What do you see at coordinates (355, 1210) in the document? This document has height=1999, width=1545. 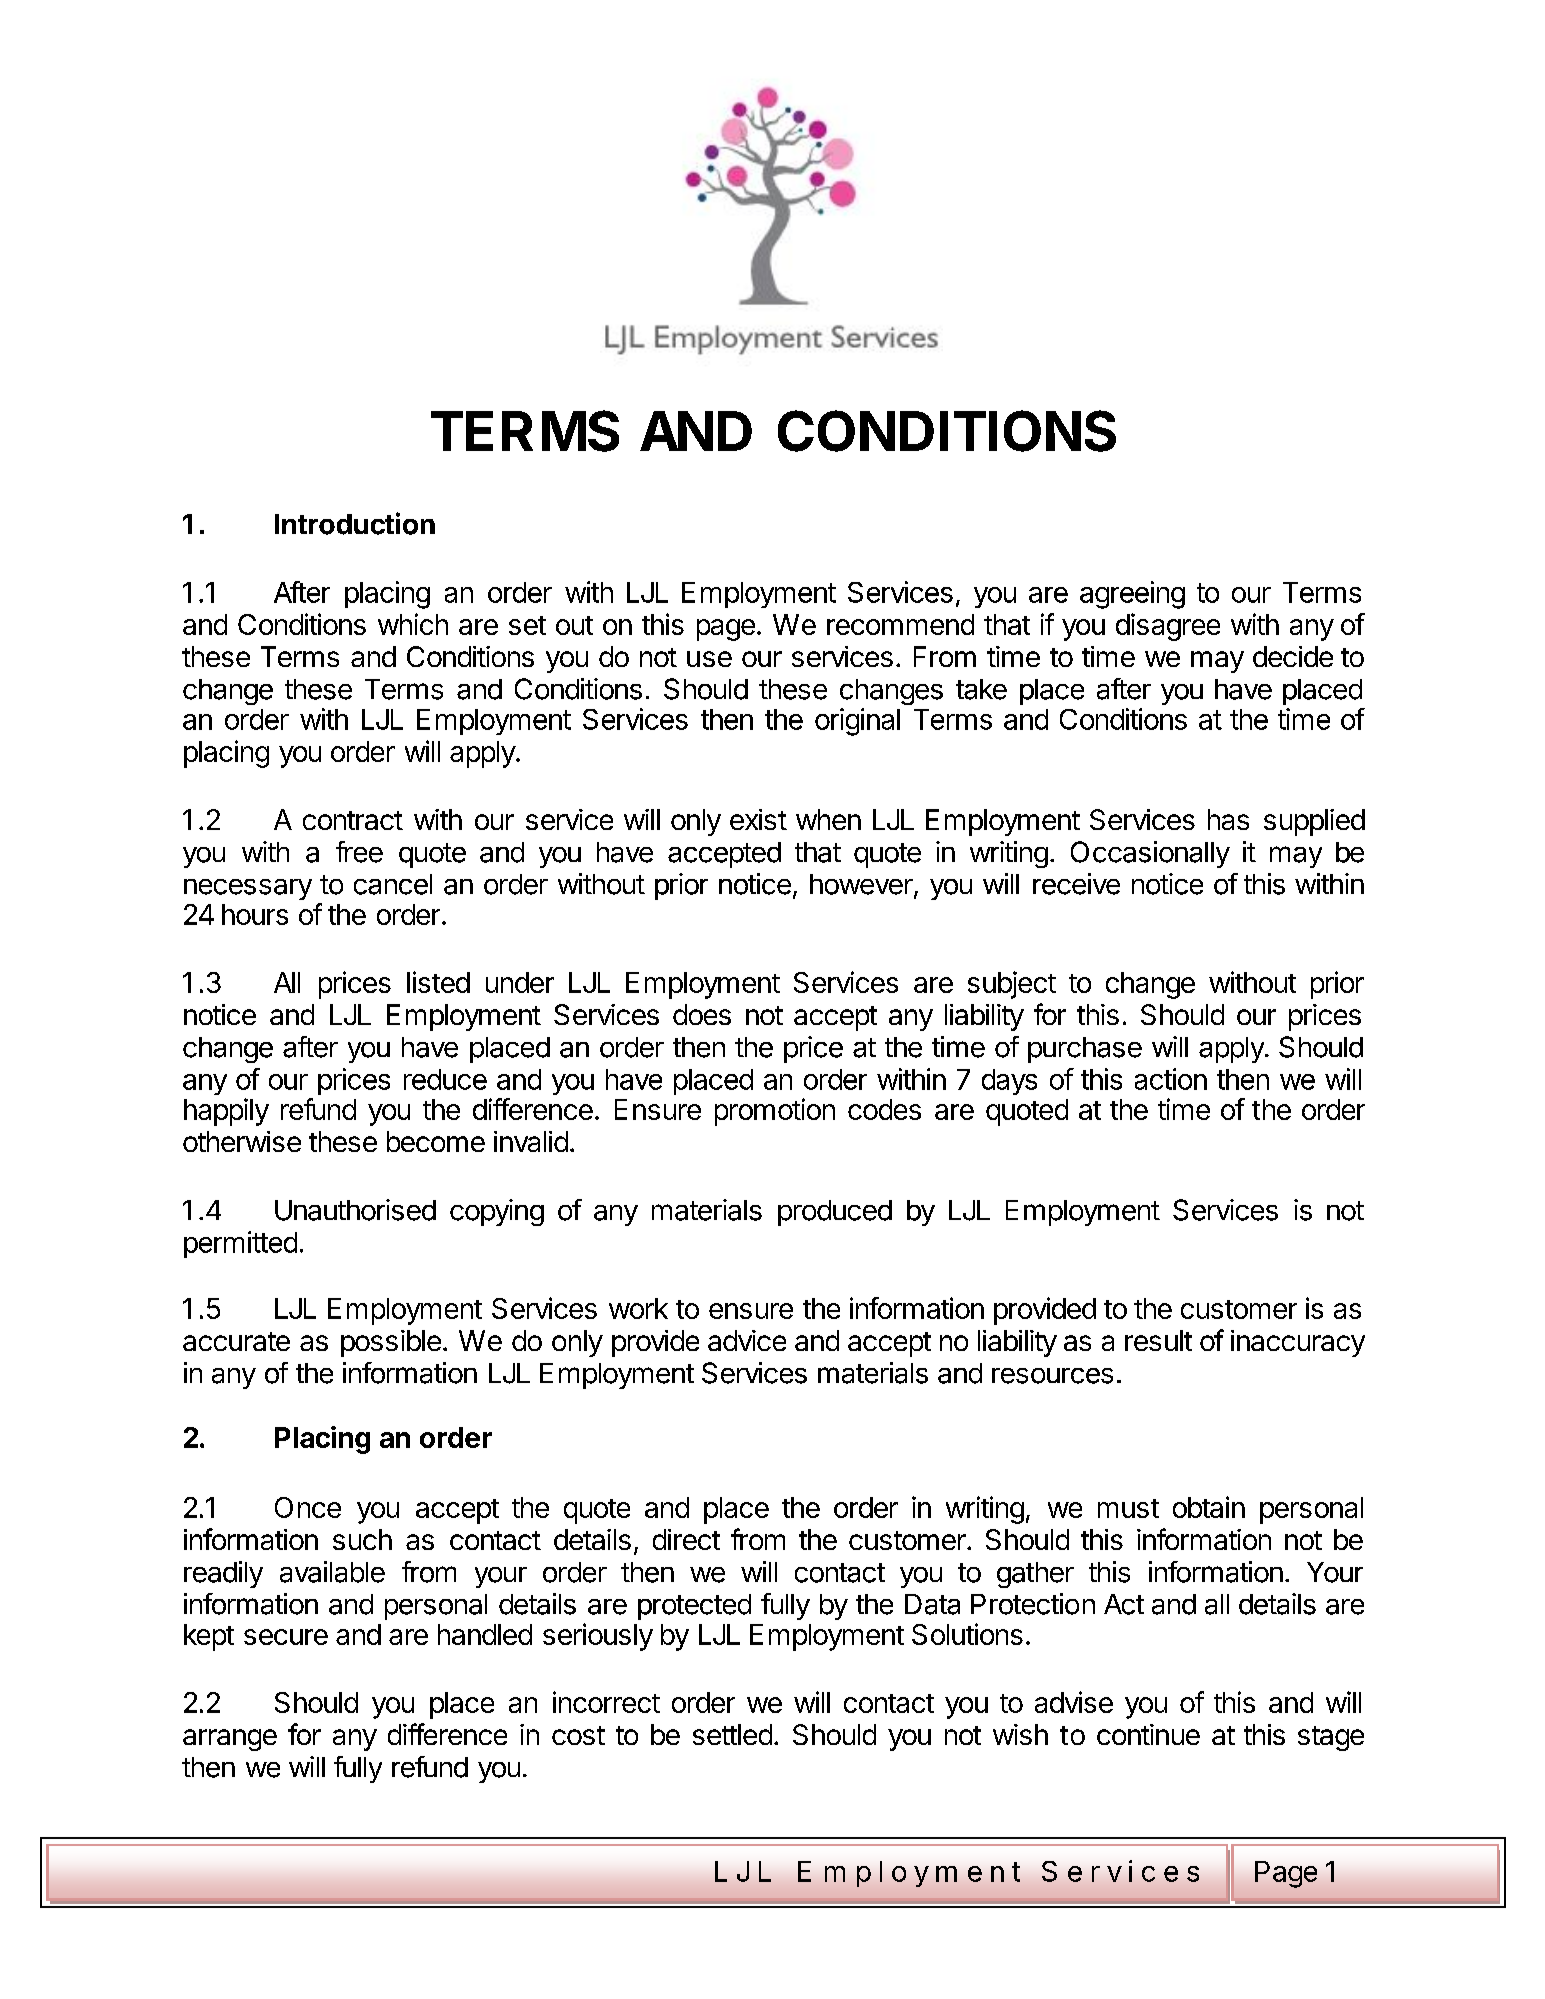 I see `Unauthorised` at bounding box center [355, 1210].
